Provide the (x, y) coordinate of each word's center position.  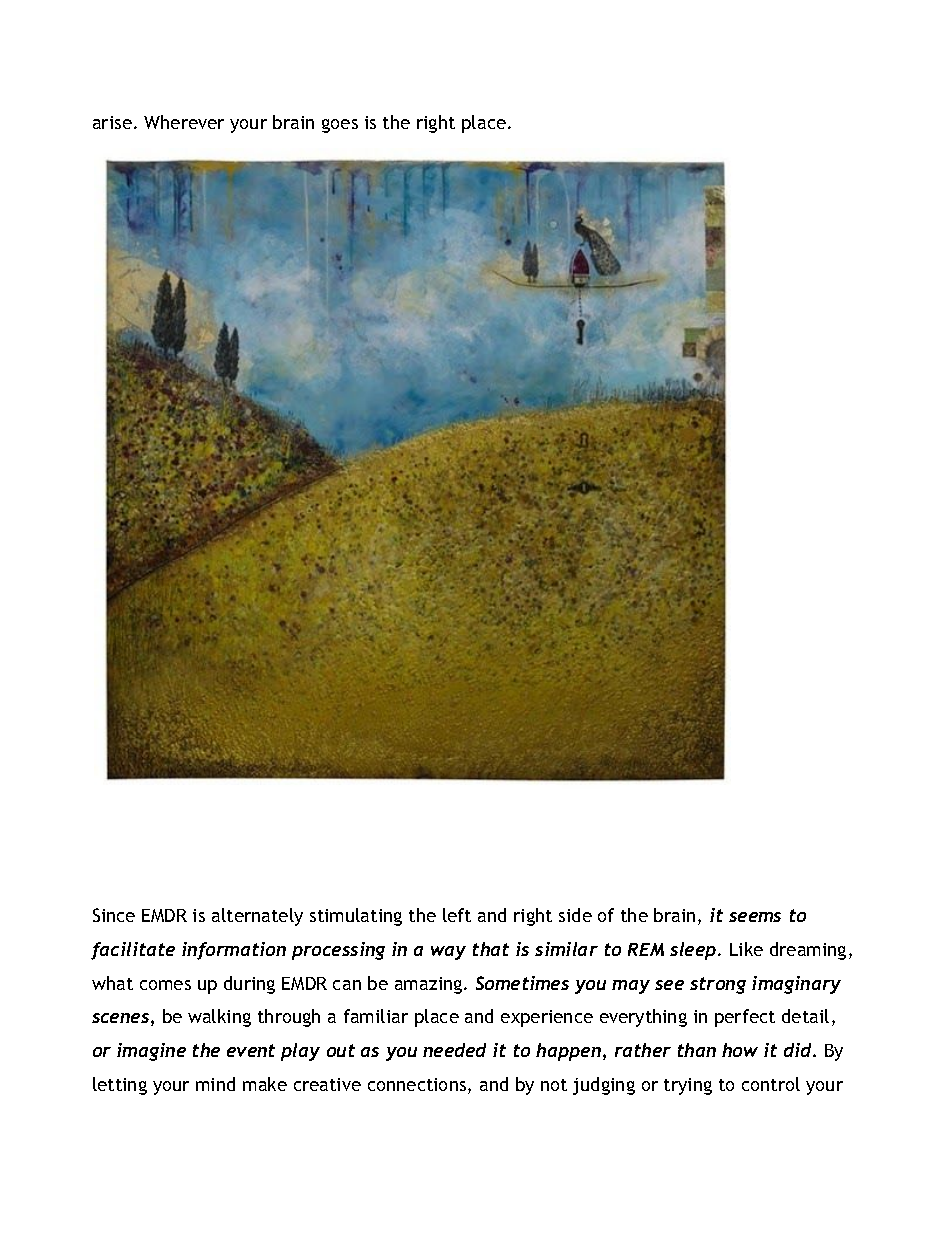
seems (755, 917)
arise (112, 122)
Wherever (184, 122)
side (575, 915)
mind (215, 1084)
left (457, 915)
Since (114, 915)
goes (340, 126)
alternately (257, 917)
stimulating (356, 917)
